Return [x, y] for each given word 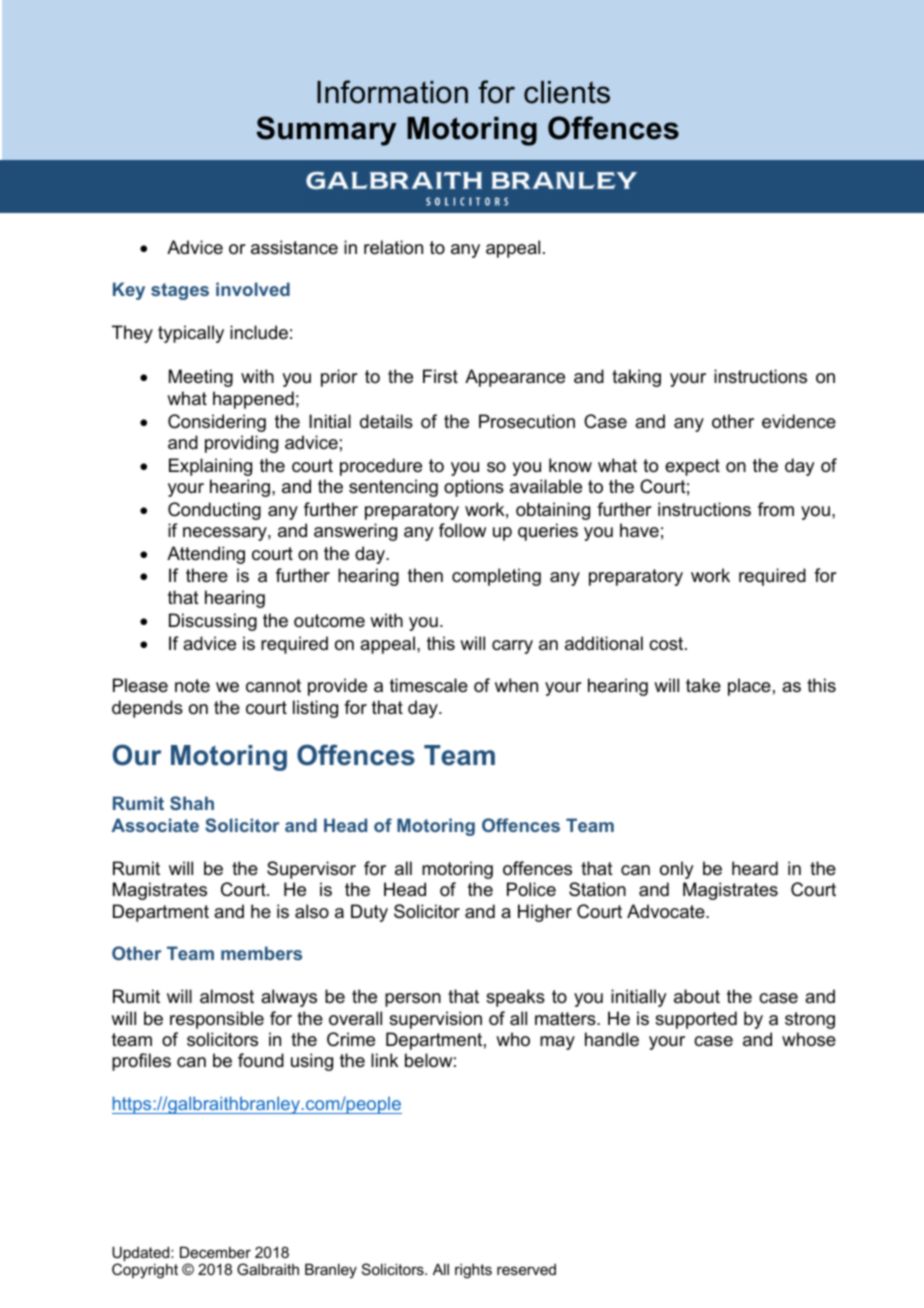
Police [531, 889]
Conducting [214, 511]
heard [755, 868]
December [215, 1252]
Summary [326, 131]
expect [692, 467]
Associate [155, 825]
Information [392, 92]
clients [567, 92]
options [474, 488]
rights [473, 1271]
